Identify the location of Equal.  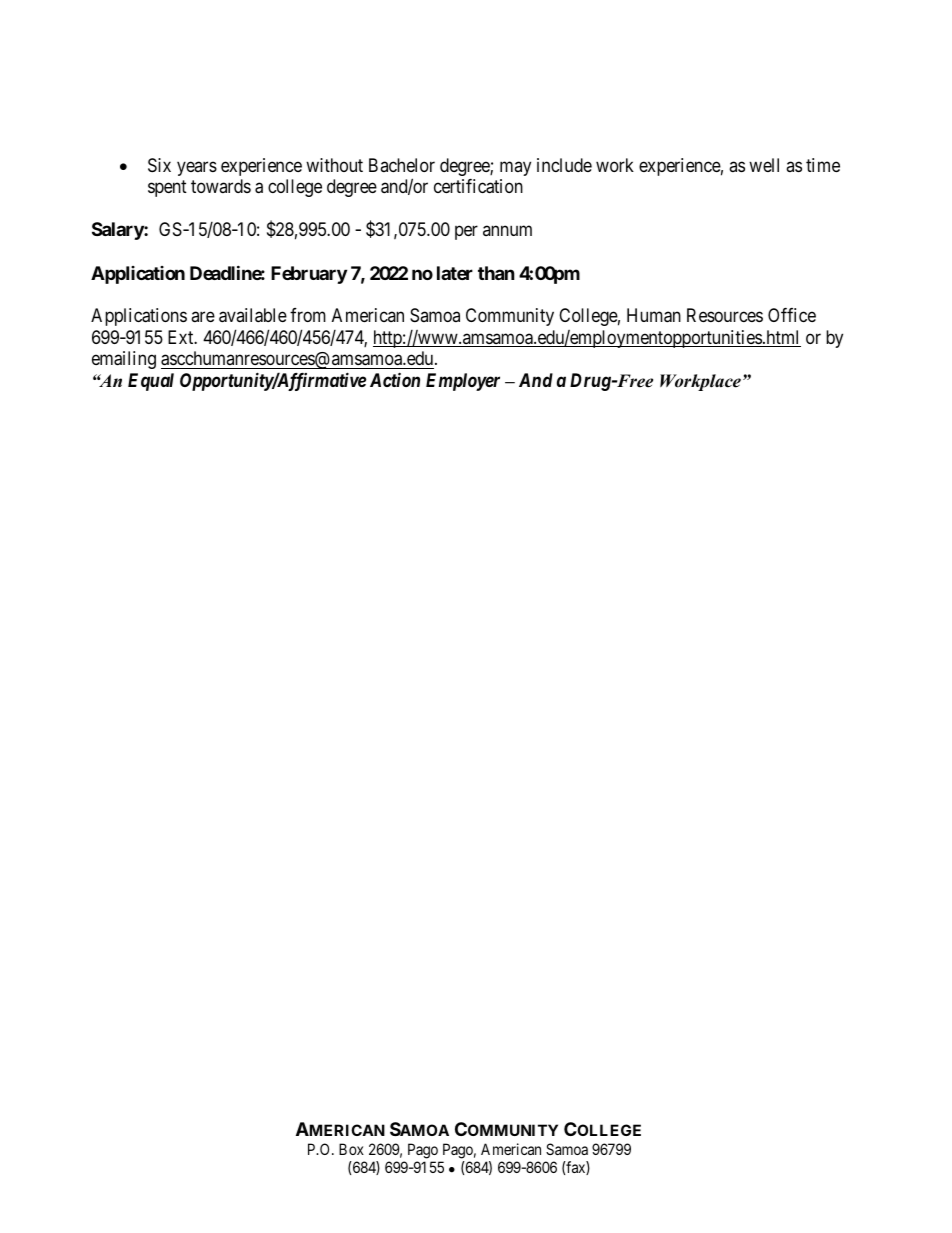
(151, 382).
